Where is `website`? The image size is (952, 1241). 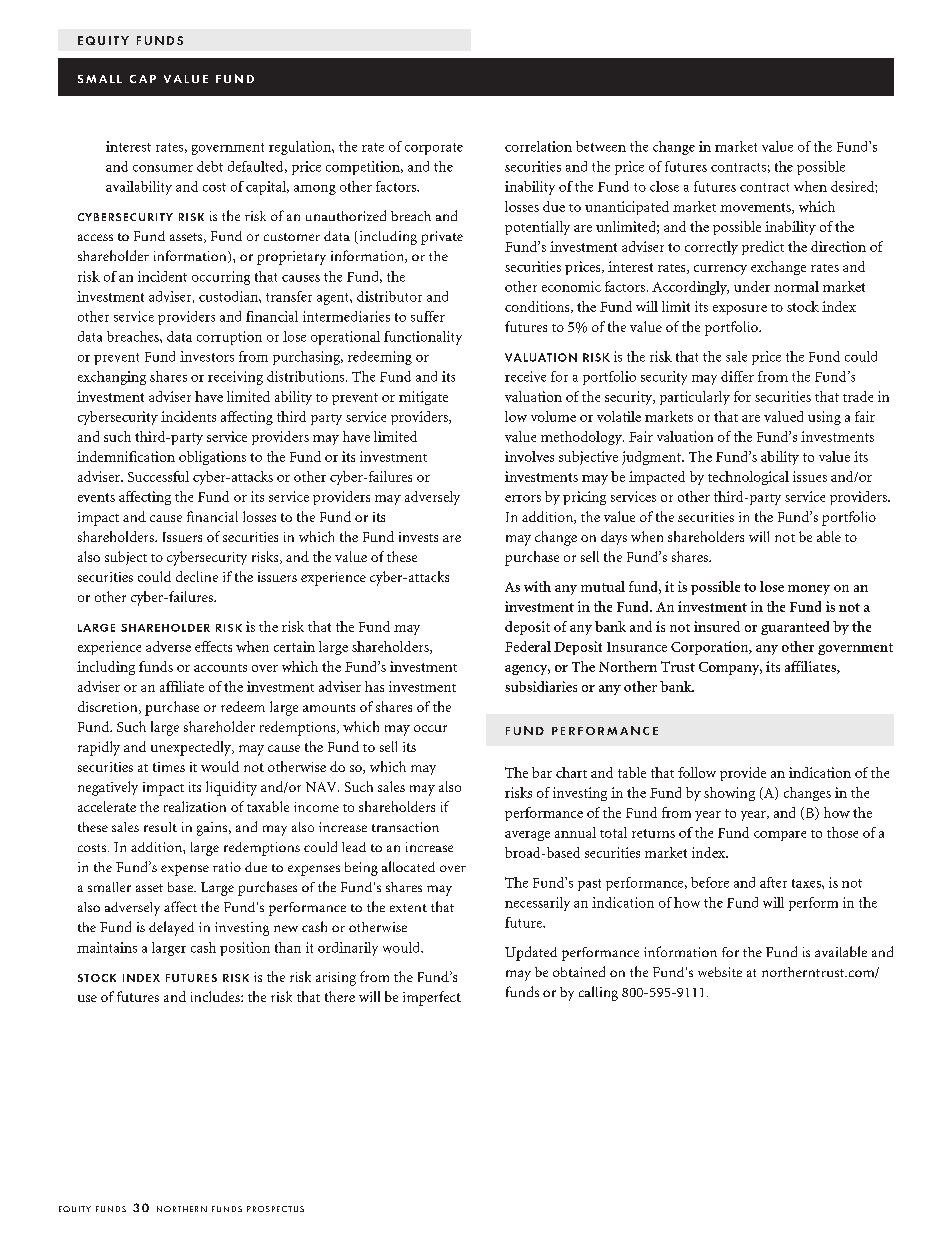 website is located at coordinates (720, 972).
